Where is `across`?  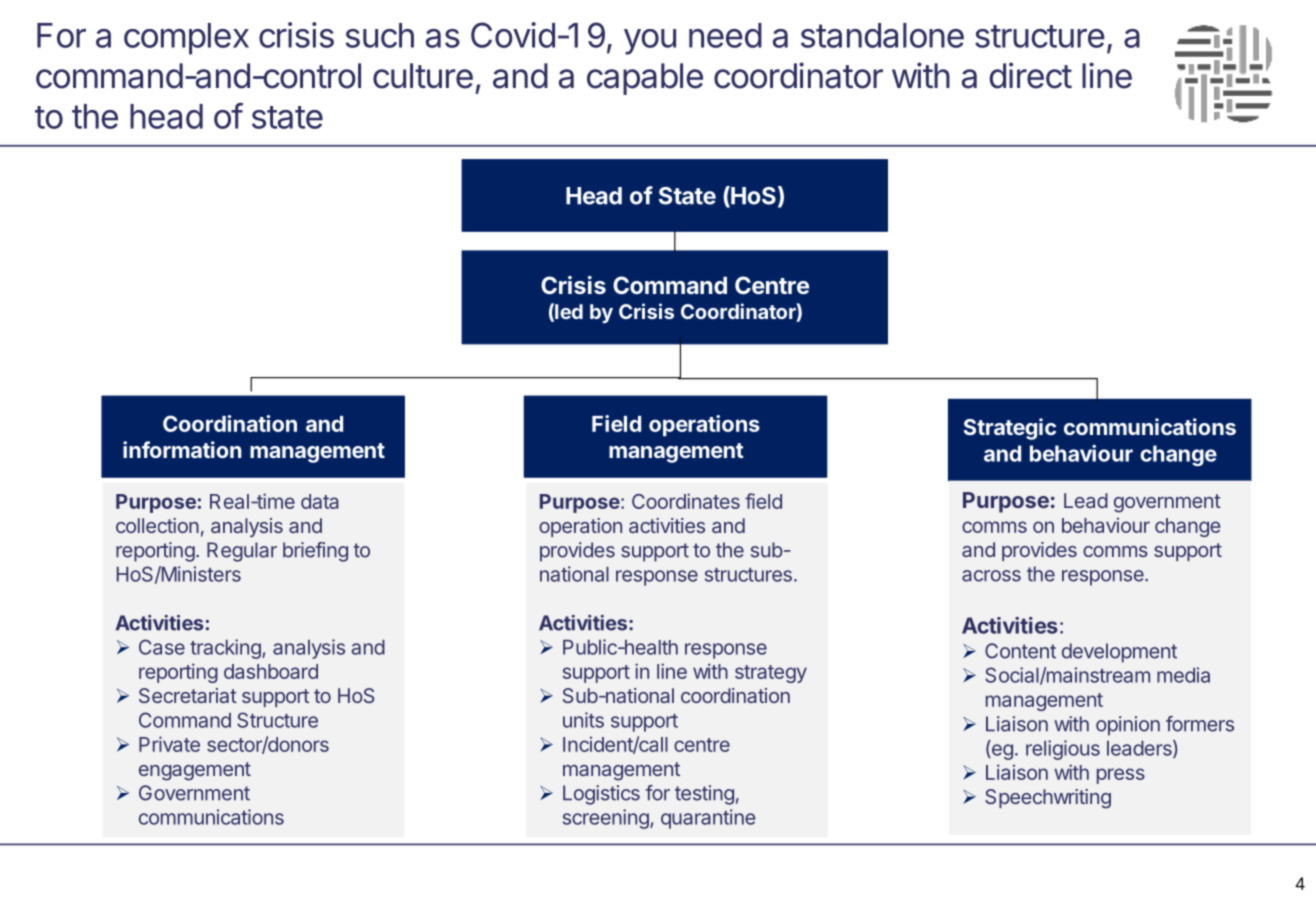
across is located at coordinates (991, 576).
